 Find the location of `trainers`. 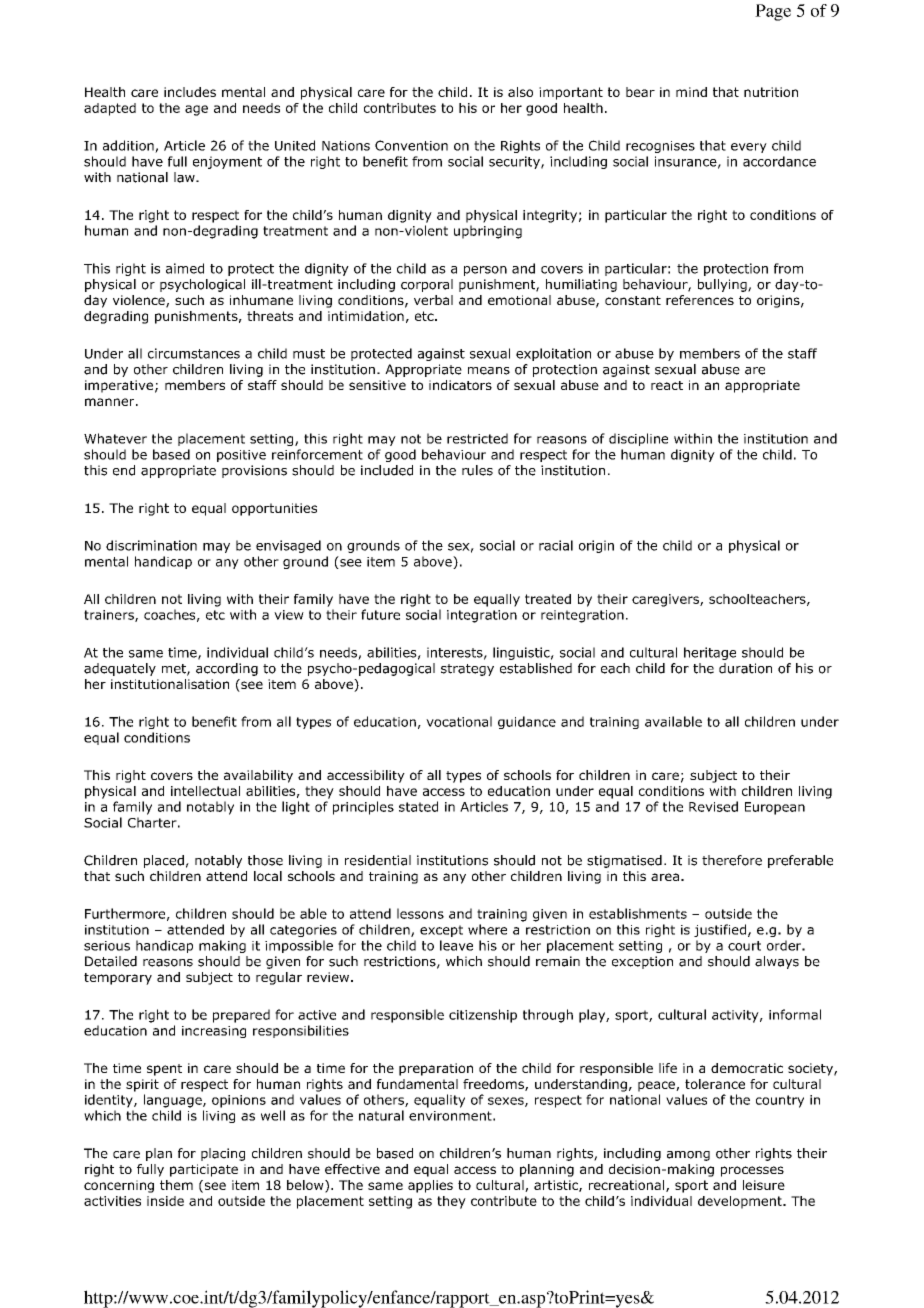

trainers is located at coordinates (110, 616).
